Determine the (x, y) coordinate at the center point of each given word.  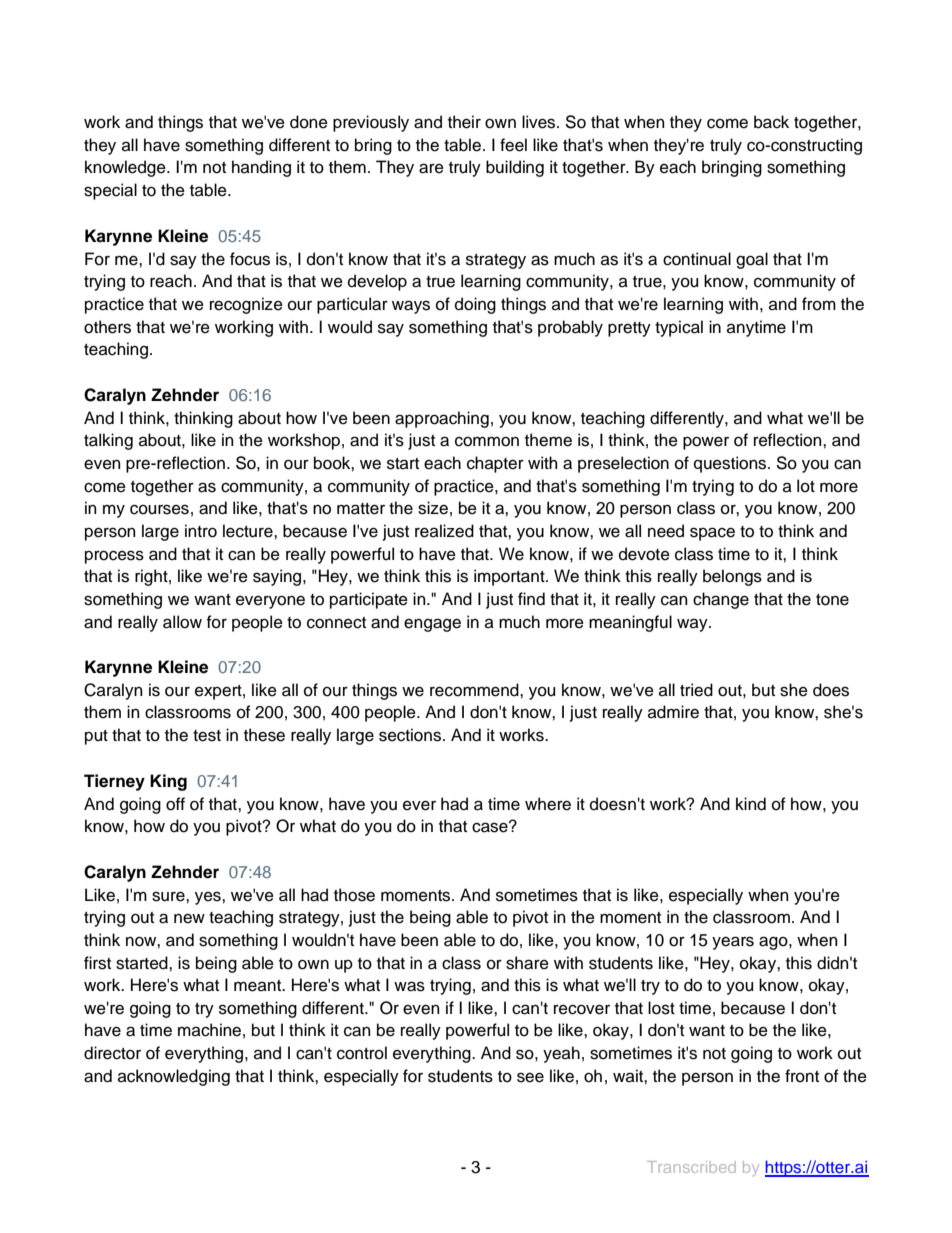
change (721, 600)
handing (261, 168)
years (733, 943)
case (491, 827)
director (112, 1053)
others (107, 327)
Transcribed (691, 1167)
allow (182, 622)
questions (731, 464)
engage (432, 625)
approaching (442, 419)
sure (169, 896)
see (530, 1077)
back (771, 122)
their (464, 122)
